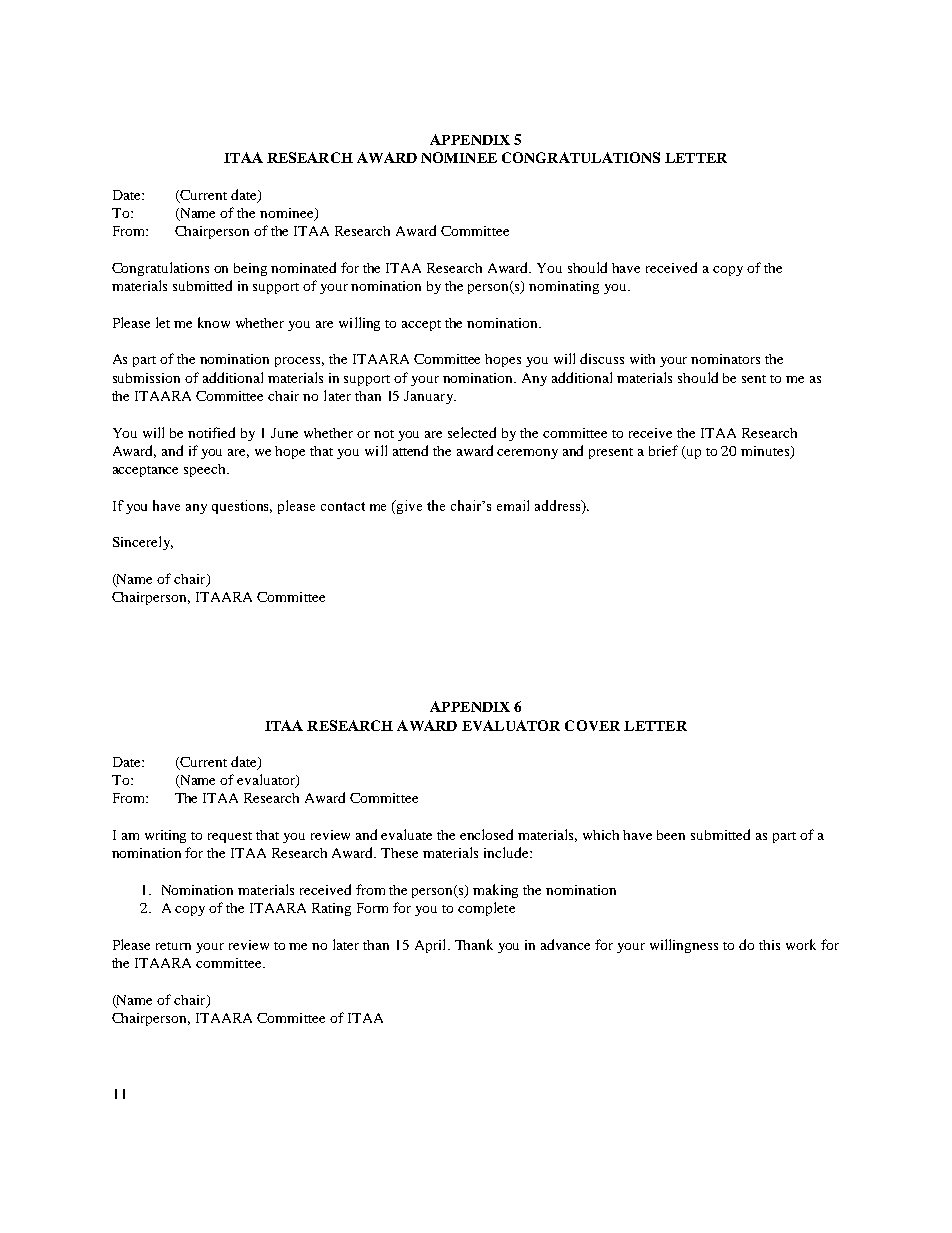 The image size is (952, 1233). What do you see at coordinates (486, 834) in the screenshot?
I see `enclosed` at bounding box center [486, 834].
